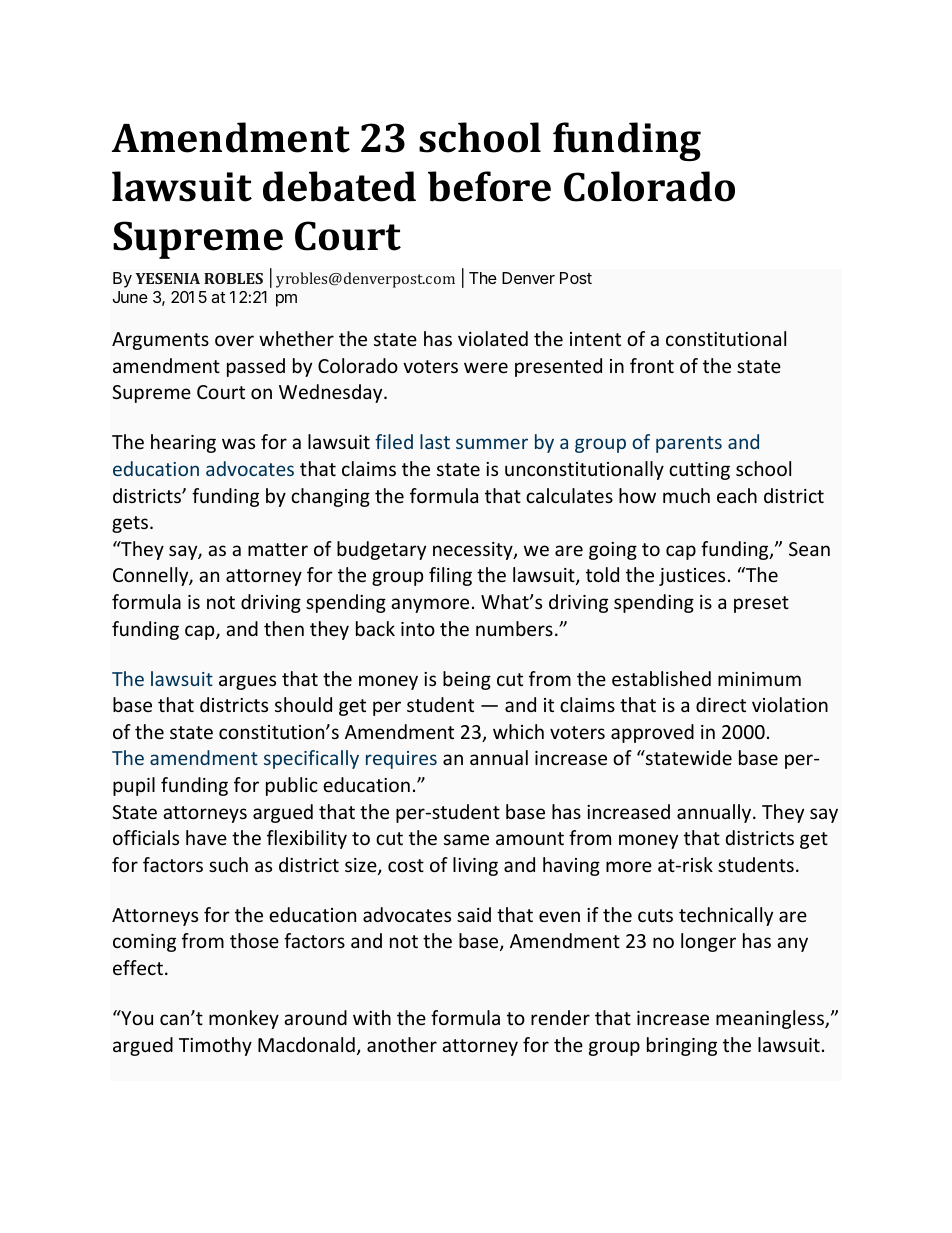  I want to click on being, so click(467, 680).
